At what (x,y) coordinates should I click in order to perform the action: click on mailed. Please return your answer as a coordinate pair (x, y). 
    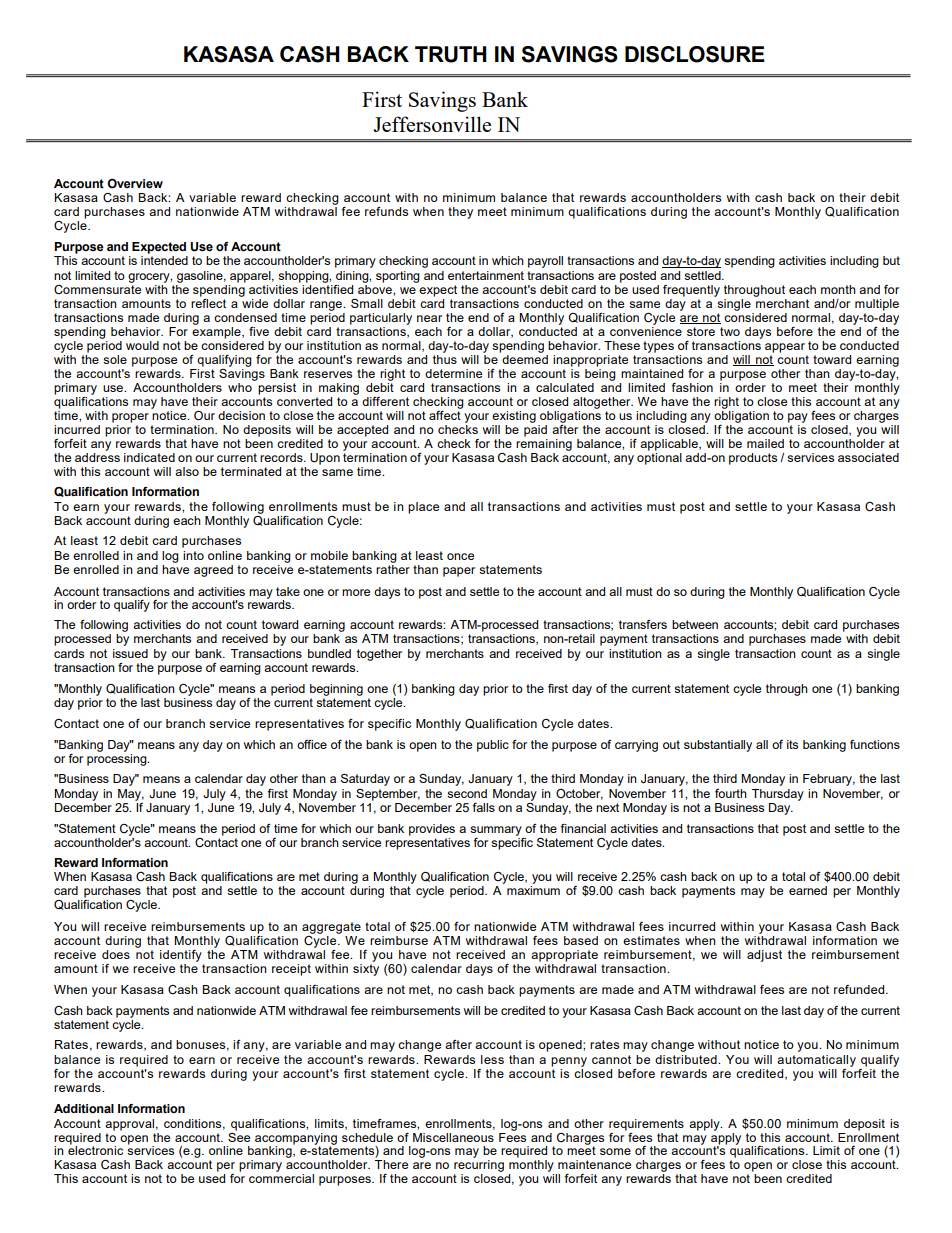
    Looking at the image, I should click on (765, 443).
